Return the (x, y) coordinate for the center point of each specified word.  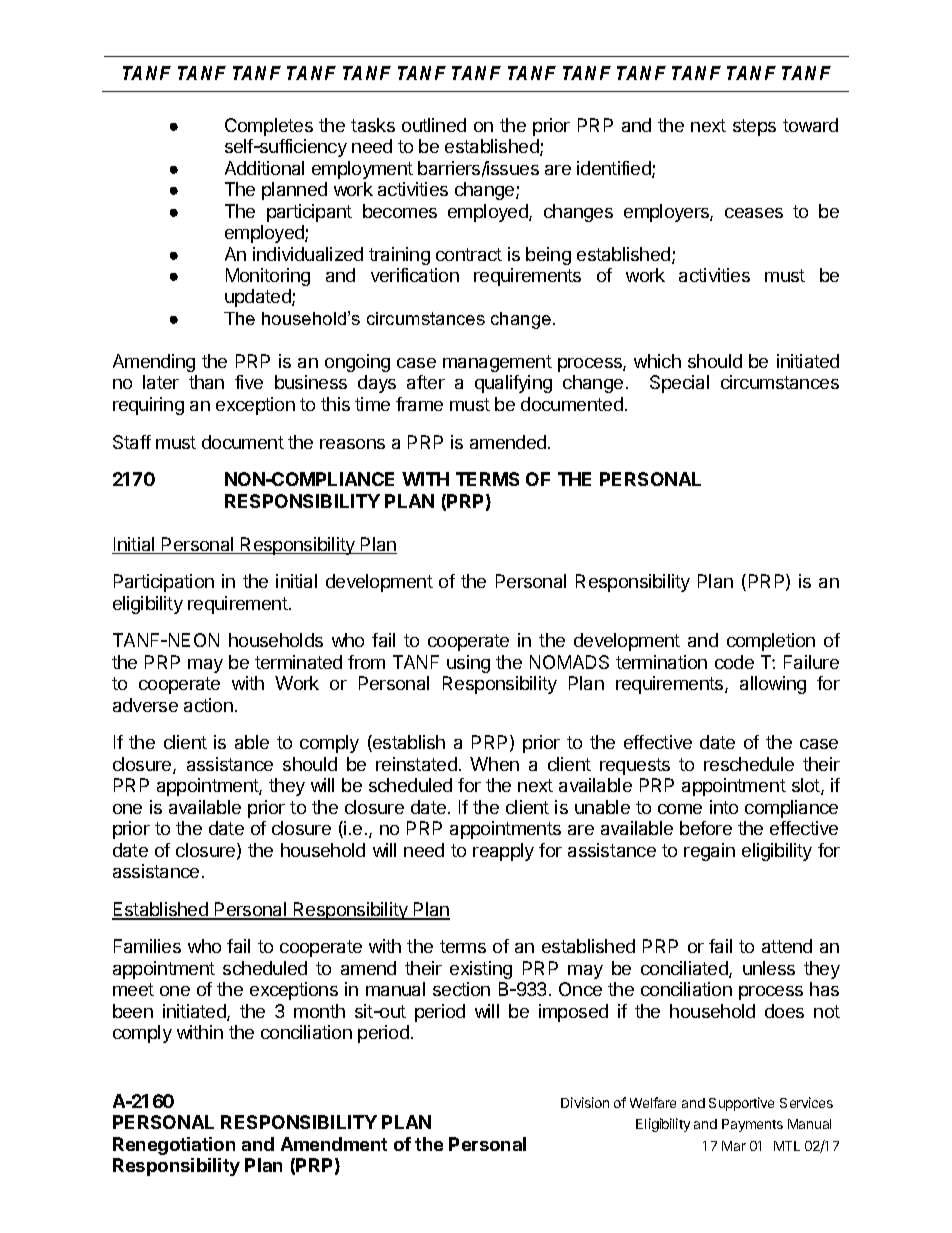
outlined (434, 125)
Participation (164, 583)
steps (754, 127)
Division (585, 1102)
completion (771, 642)
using (468, 664)
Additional (264, 168)
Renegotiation (174, 1146)
